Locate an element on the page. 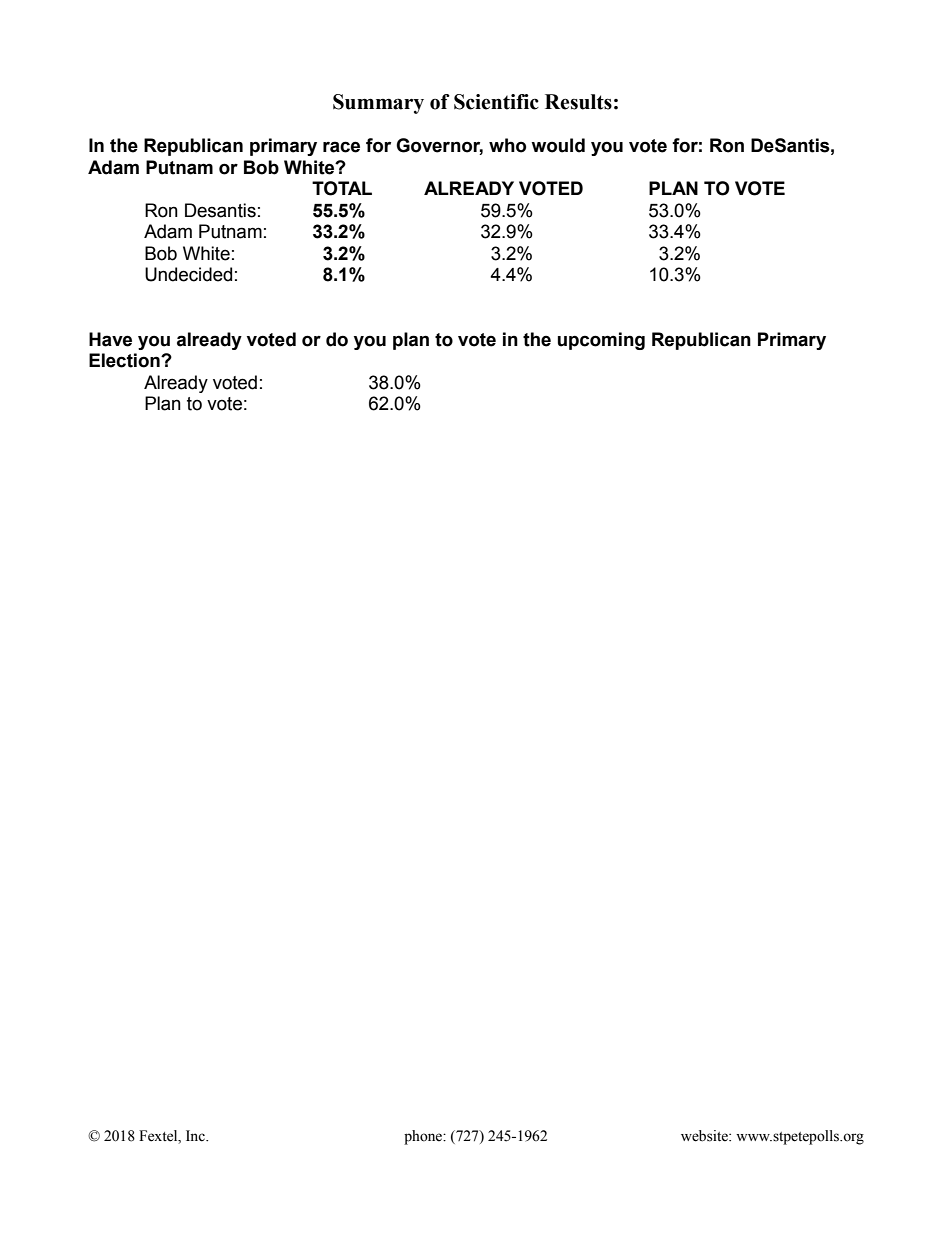 The height and width of the document is (1233, 952). Inc is located at coordinates (196, 1136).
